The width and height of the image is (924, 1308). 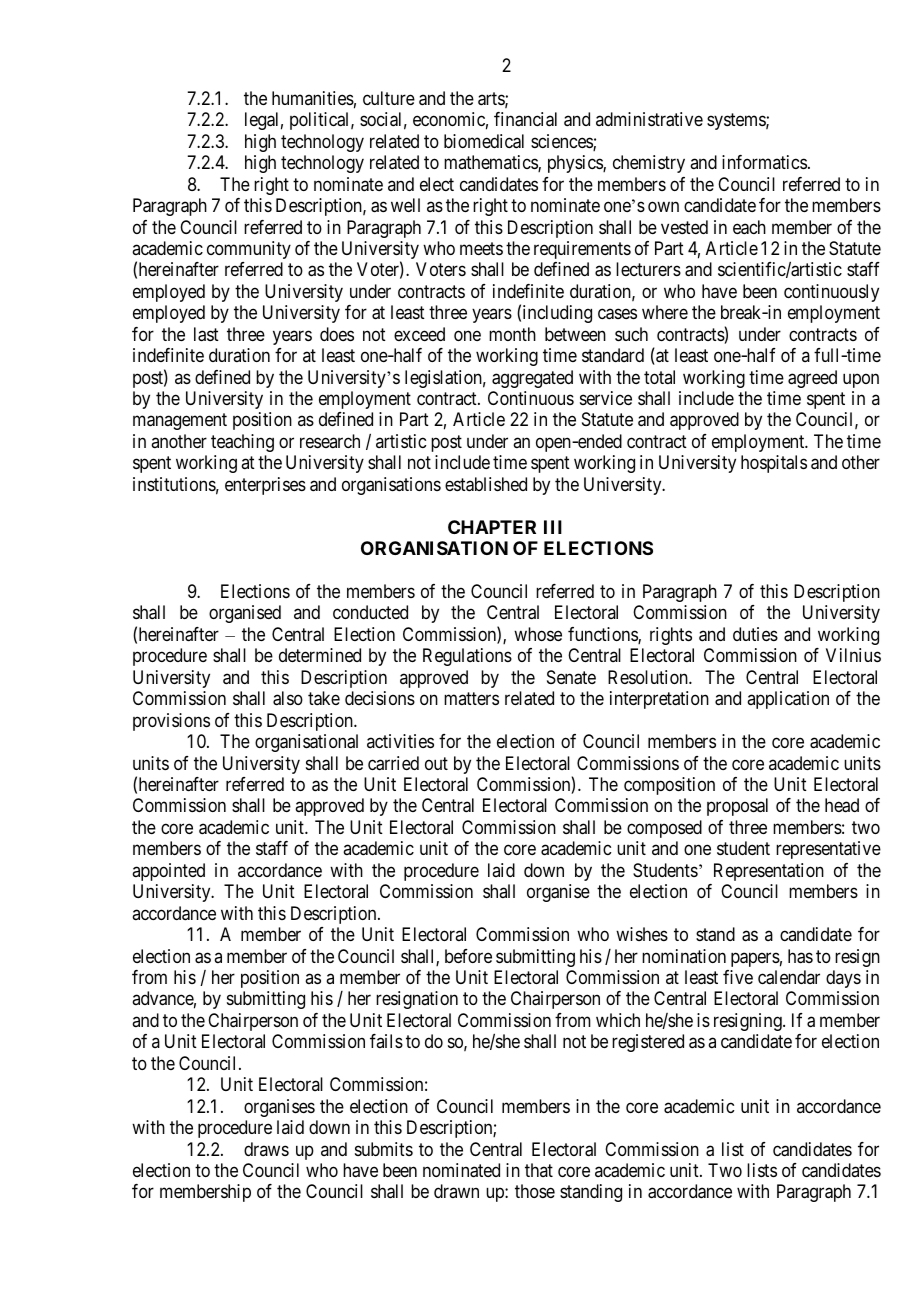 I want to click on draws, so click(x=266, y=1149).
